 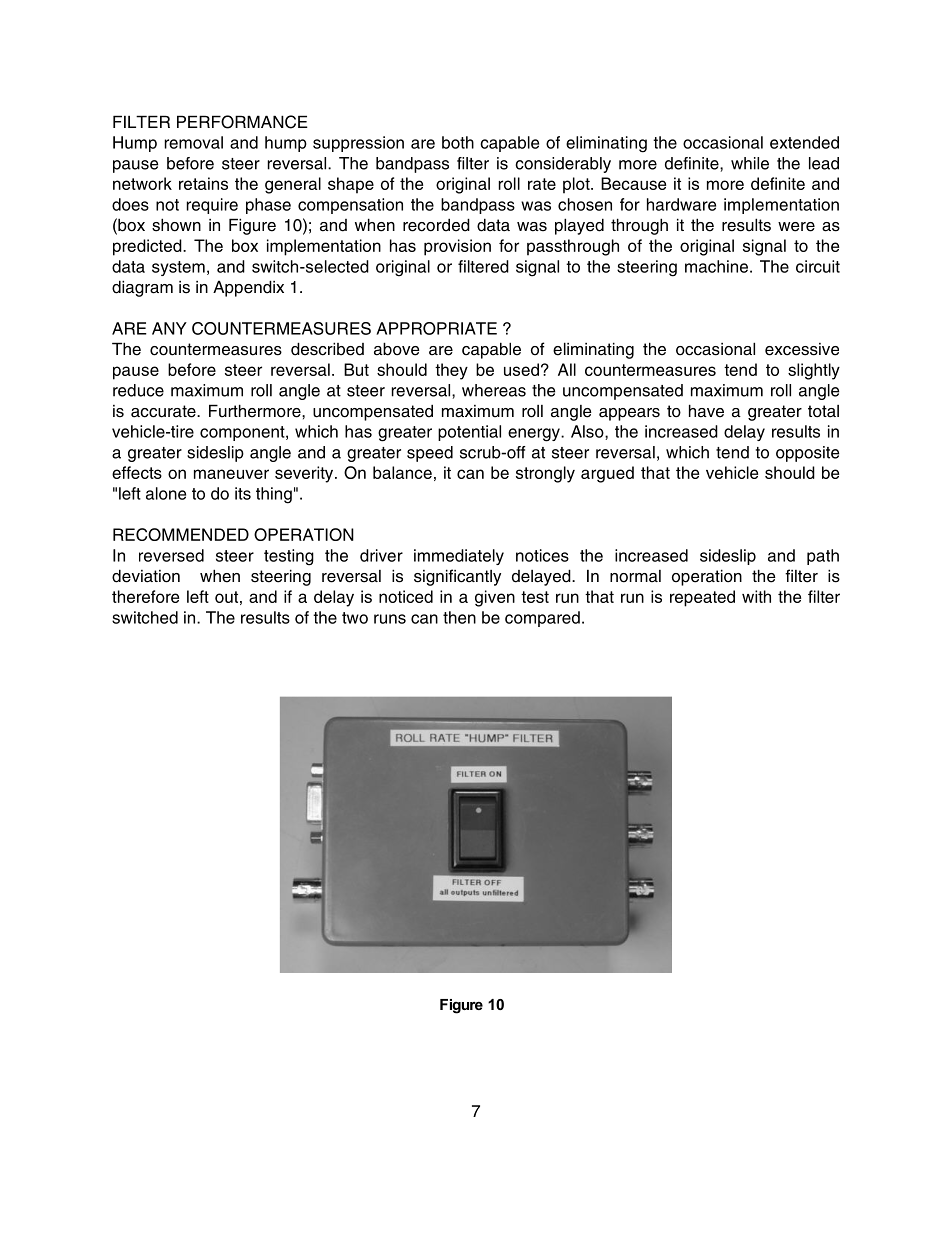 I want to click on while, so click(x=750, y=163).
